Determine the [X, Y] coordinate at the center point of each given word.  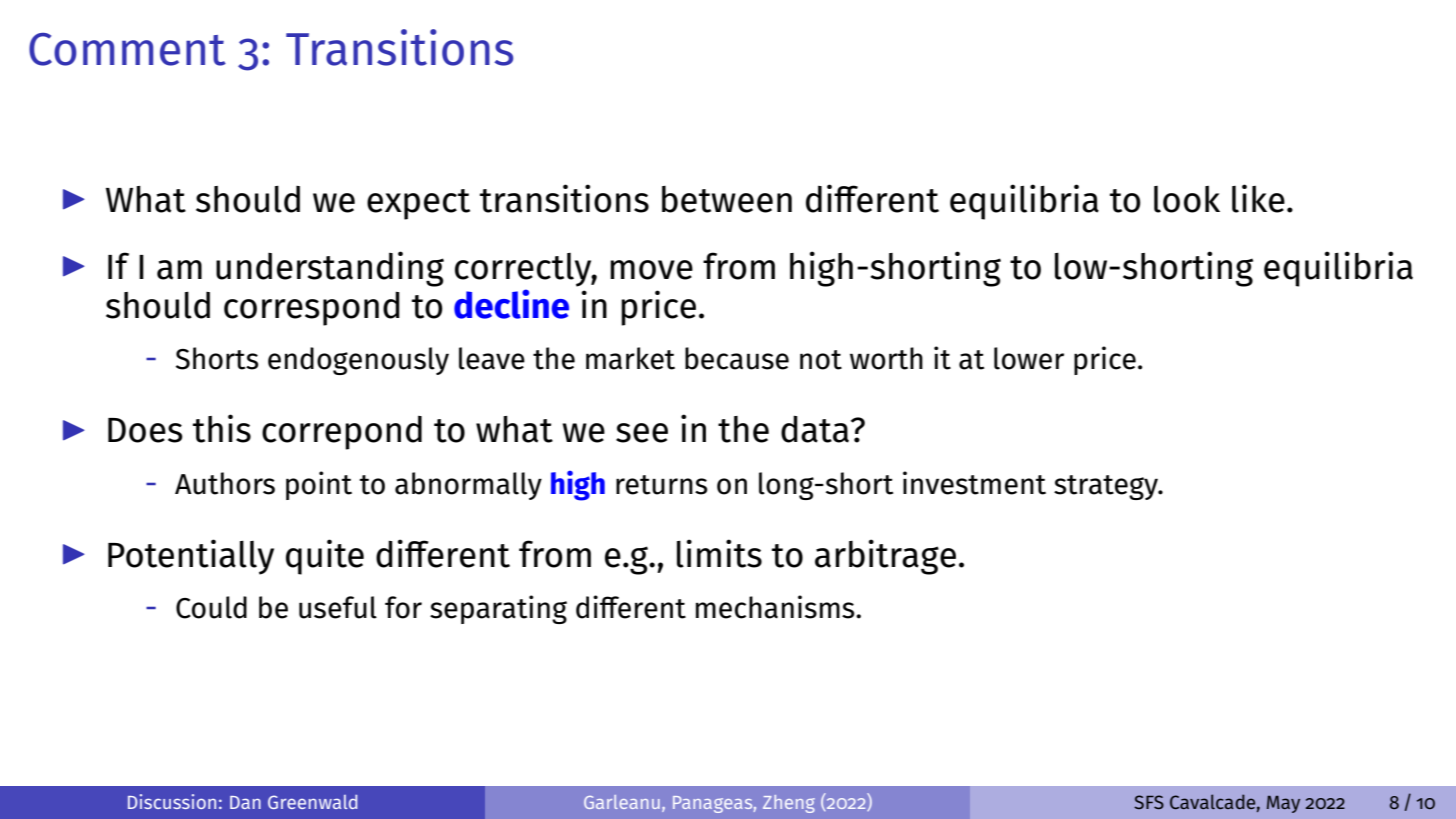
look [1187, 199]
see [642, 433]
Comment [127, 49]
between [727, 199]
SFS [1149, 802]
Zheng [789, 804]
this [222, 428]
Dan [245, 802]
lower [1029, 358]
